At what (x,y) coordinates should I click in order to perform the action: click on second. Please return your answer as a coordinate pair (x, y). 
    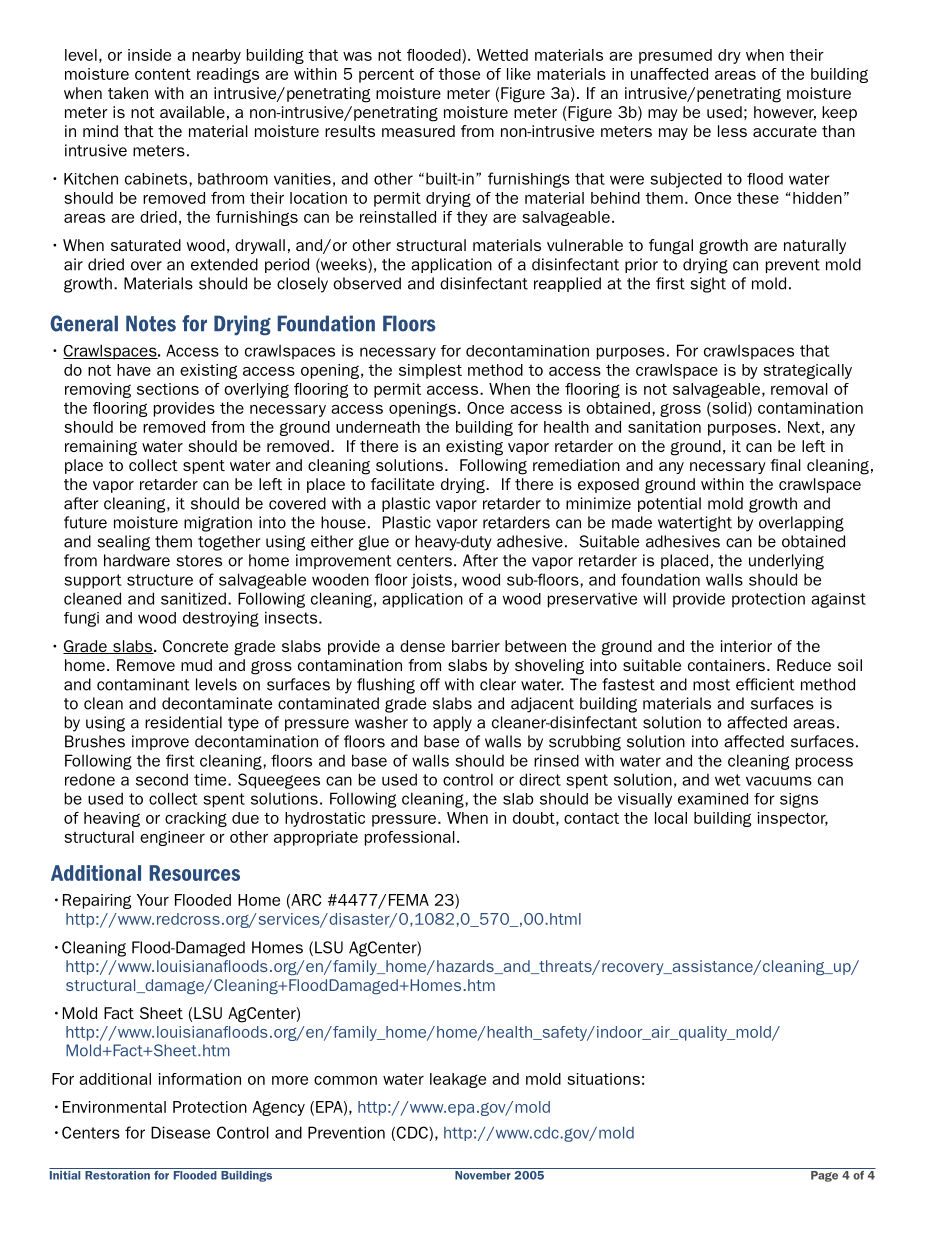
    Looking at the image, I should click on (162, 779).
